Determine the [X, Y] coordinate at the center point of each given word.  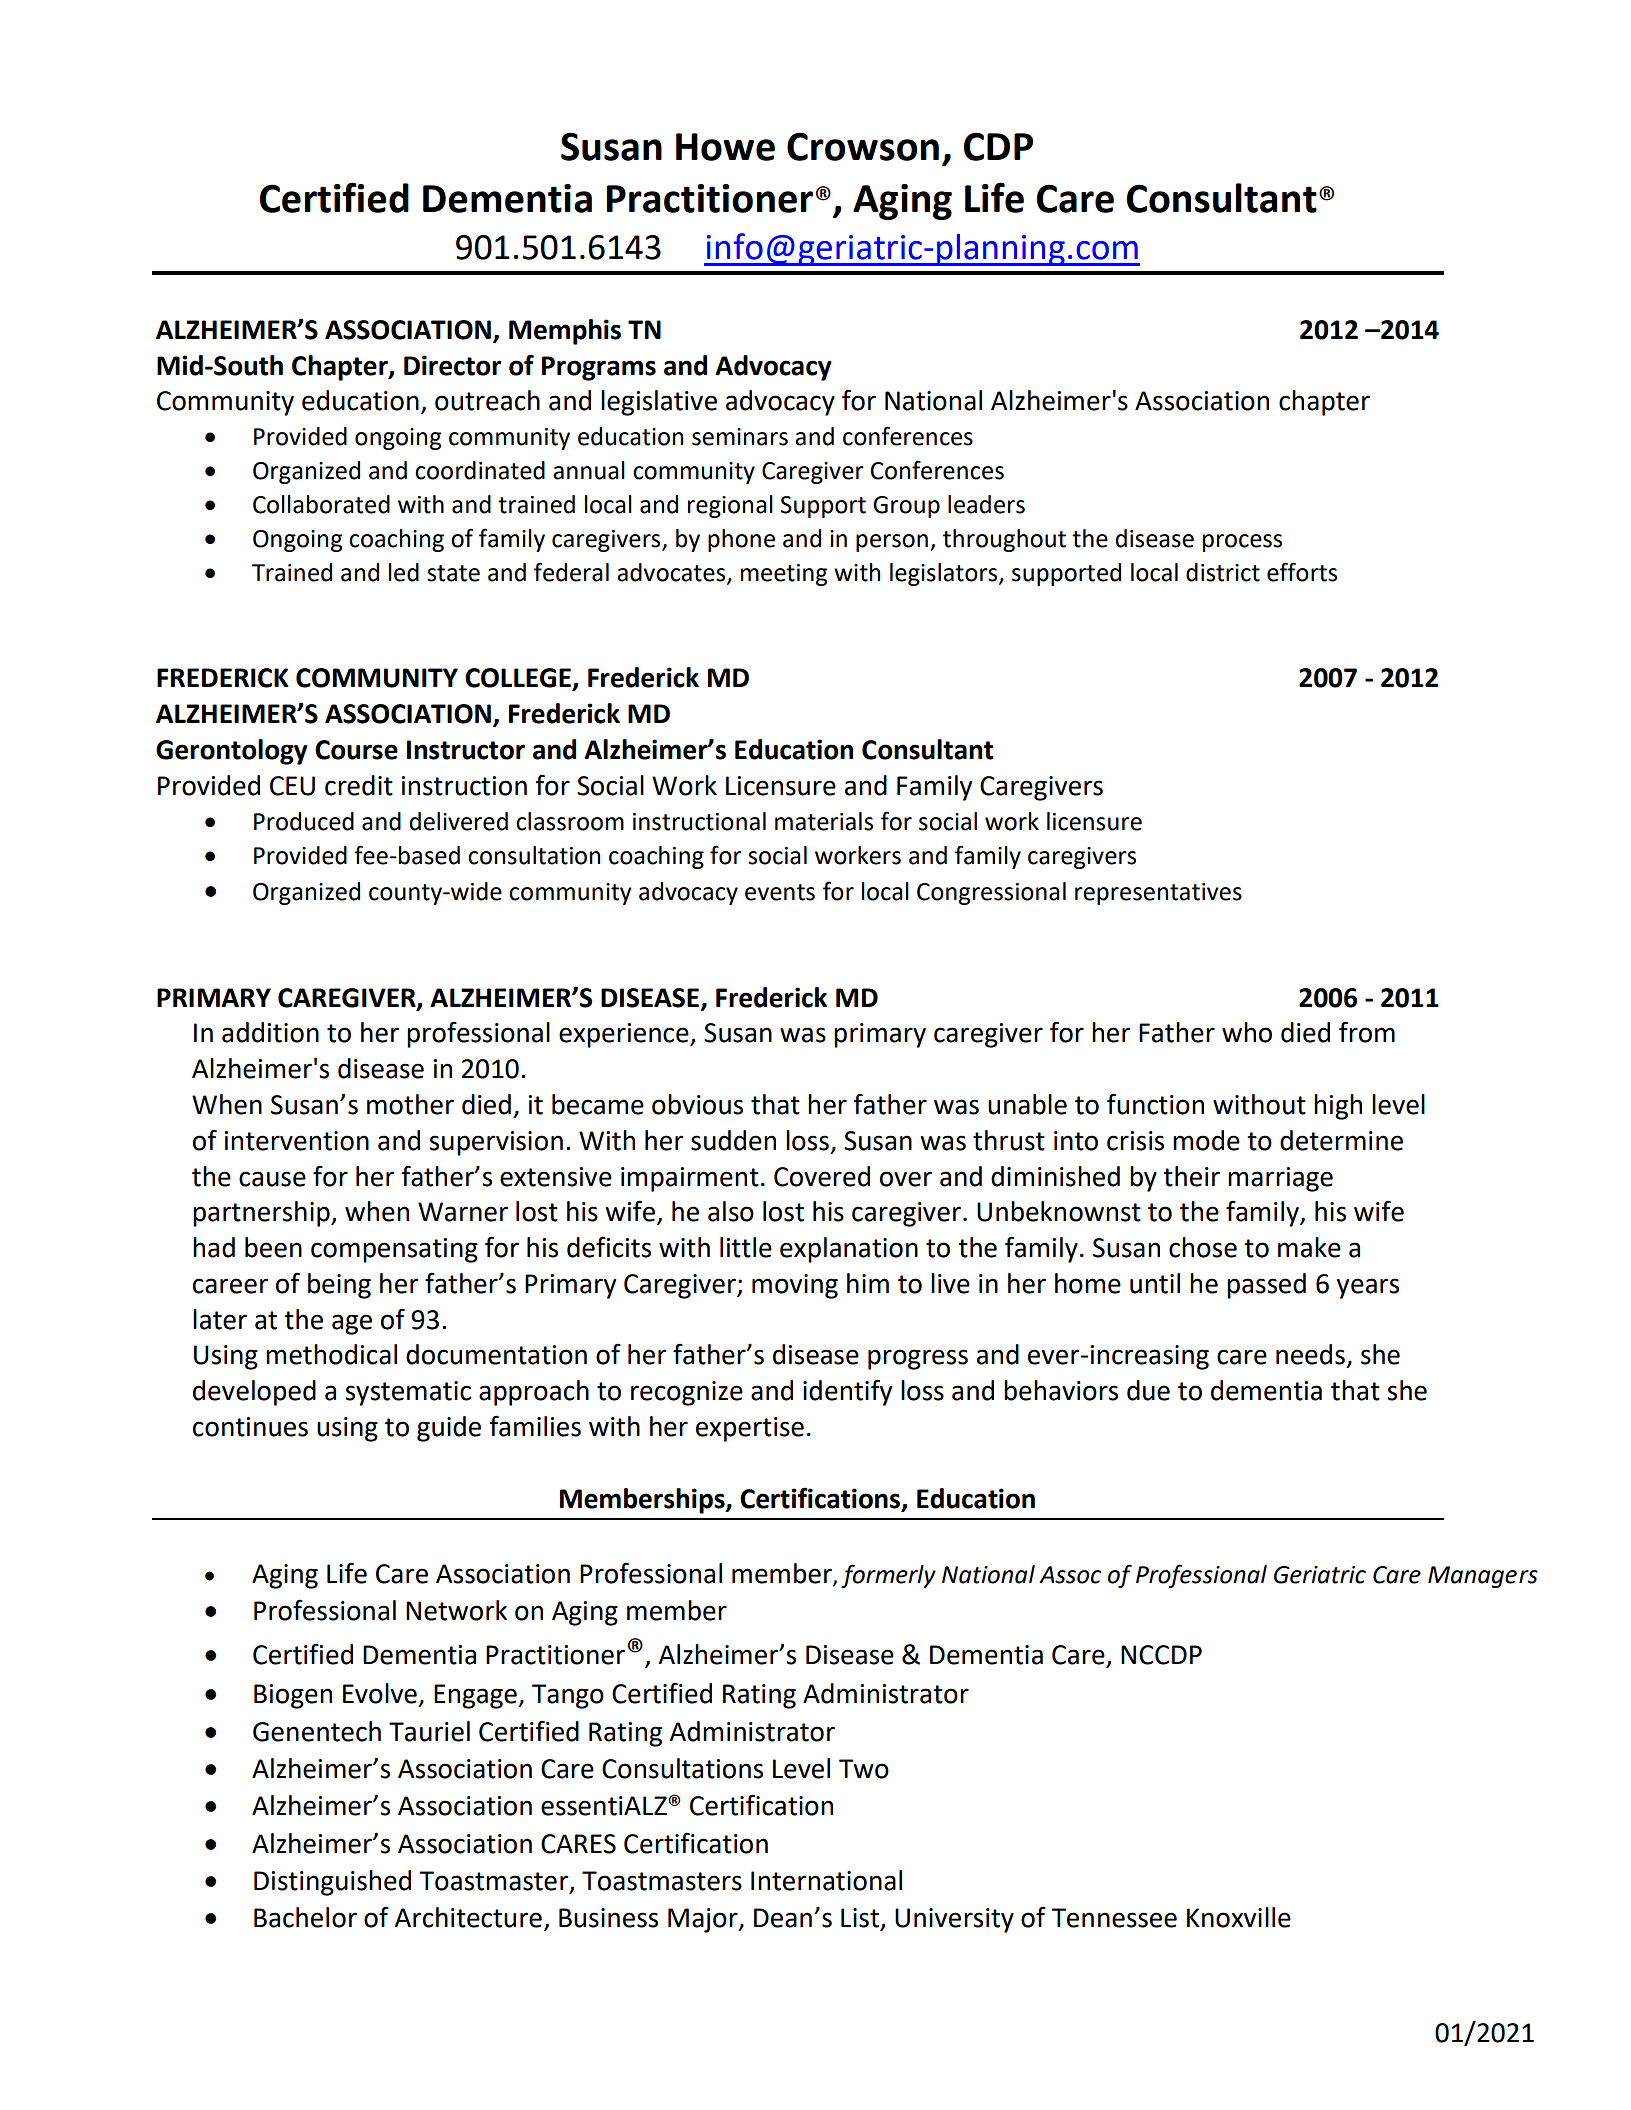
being [339, 1286]
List [861, 1919]
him [868, 1283]
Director [452, 365]
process [1242, 543]
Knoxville [1239, 1917]
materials [824, 821]
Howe [725, 147]
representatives [1158, 894]
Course [356, 750]
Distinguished [332, 1883]
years [1368, 1288]
